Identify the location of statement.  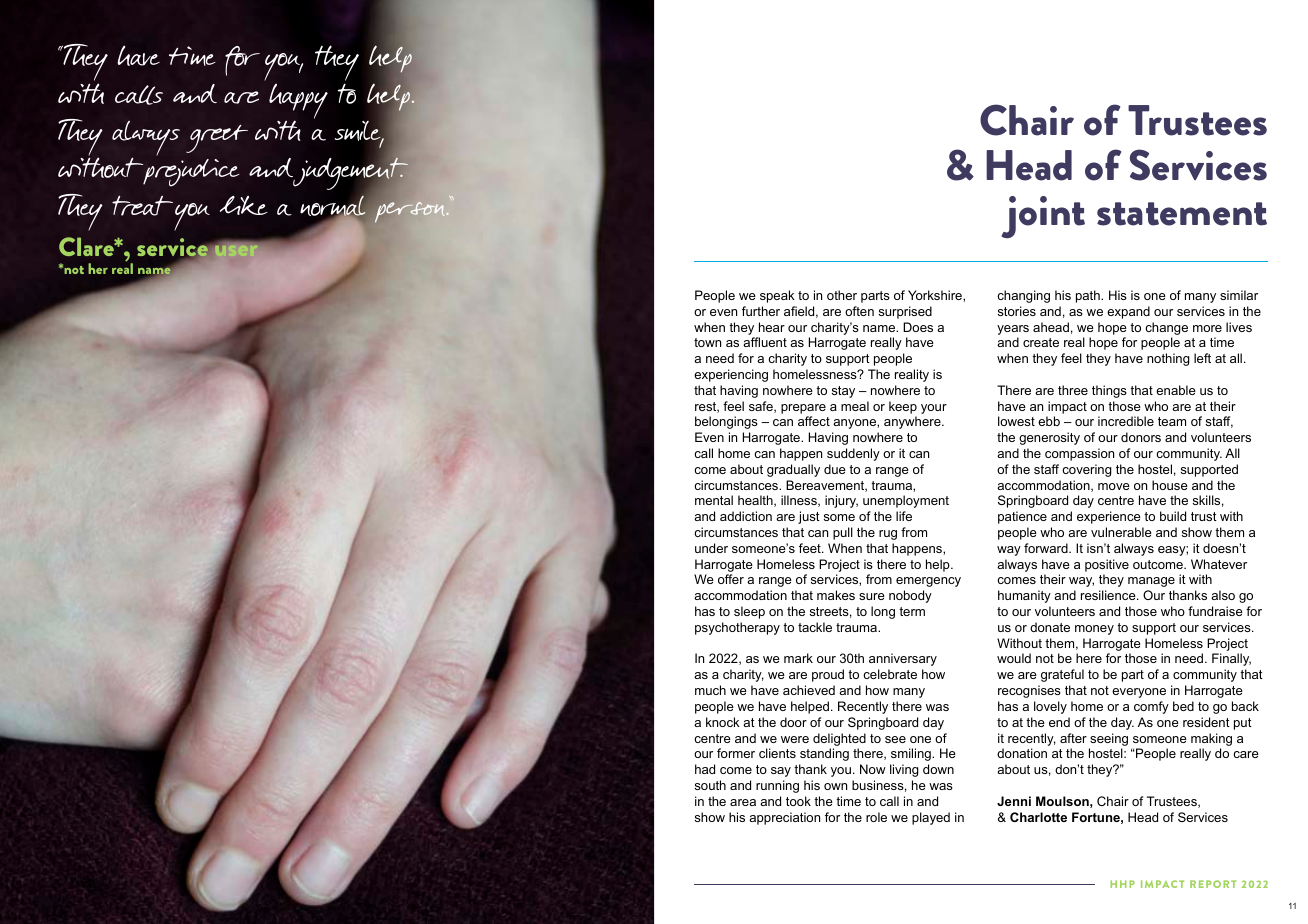
(1182, 214).
